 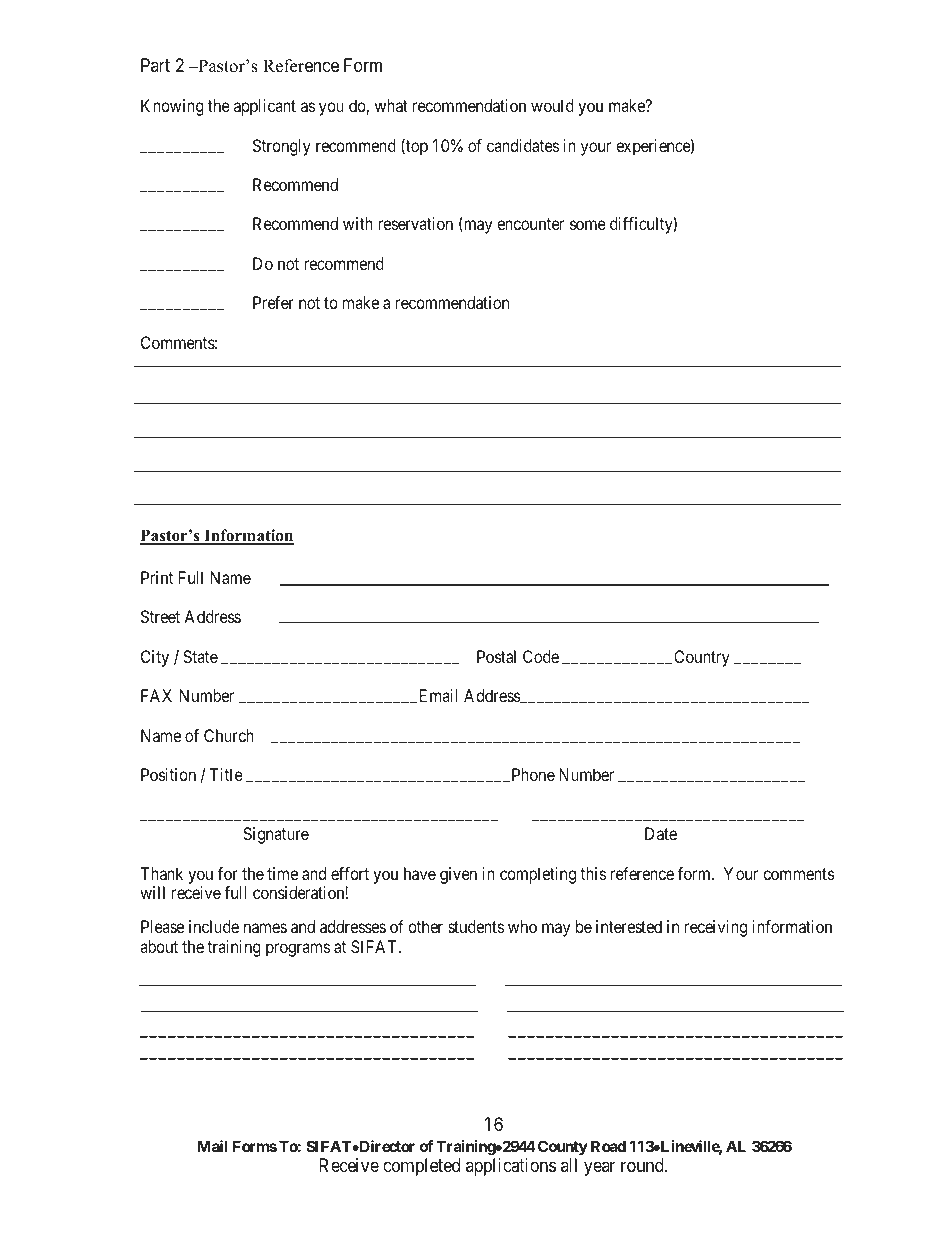 I want to click on applicant, so click(x=265, y=107).
